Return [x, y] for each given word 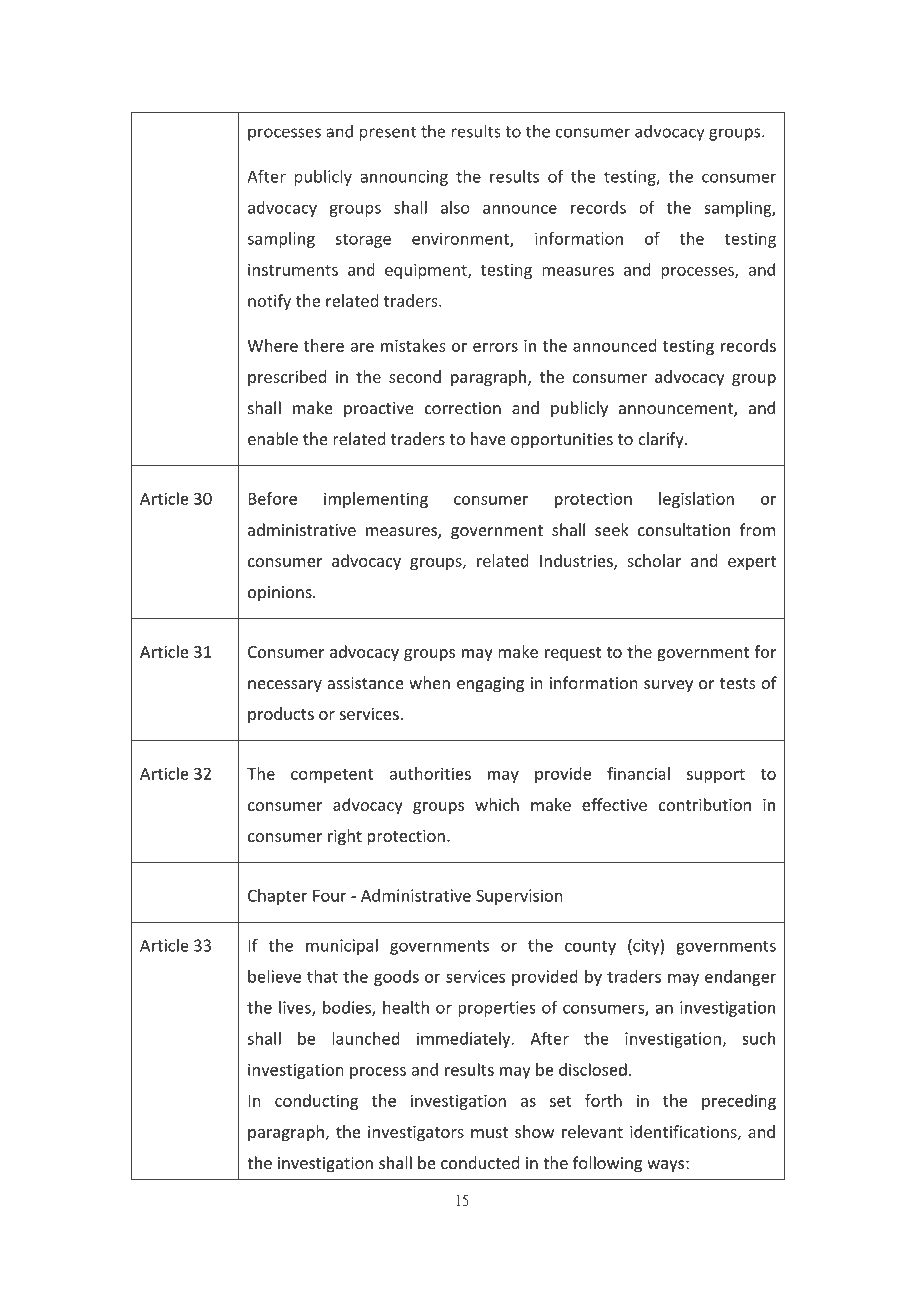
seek [612, 529]
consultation [684, 529]
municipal [342, 947]
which [497, 804]
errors [495, 347]
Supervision [519, 897]
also [455, 207]
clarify [662, 440]
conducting [316, 1102]
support [716, 776]
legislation [696, 500]
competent [332, 776]
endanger [740, 978]
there [324, 345]
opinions [281, 594]
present [388, 133]
